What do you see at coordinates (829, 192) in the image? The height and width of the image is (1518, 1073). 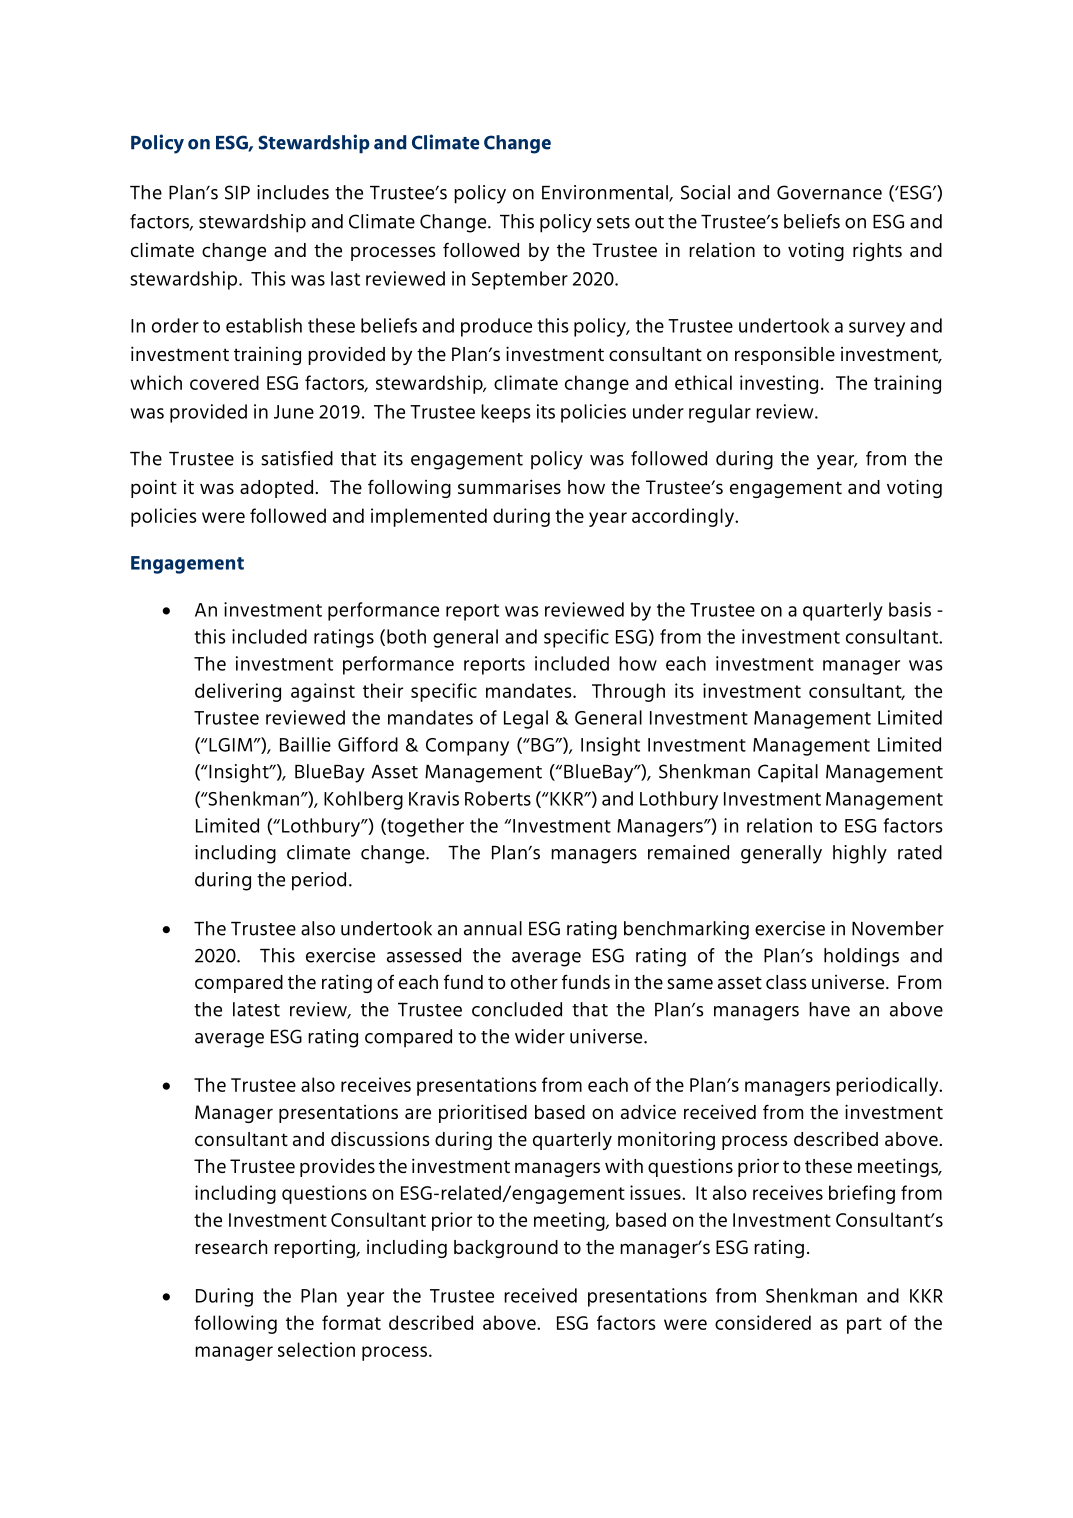 I see `Governance` at bounding box center [829, 192].
